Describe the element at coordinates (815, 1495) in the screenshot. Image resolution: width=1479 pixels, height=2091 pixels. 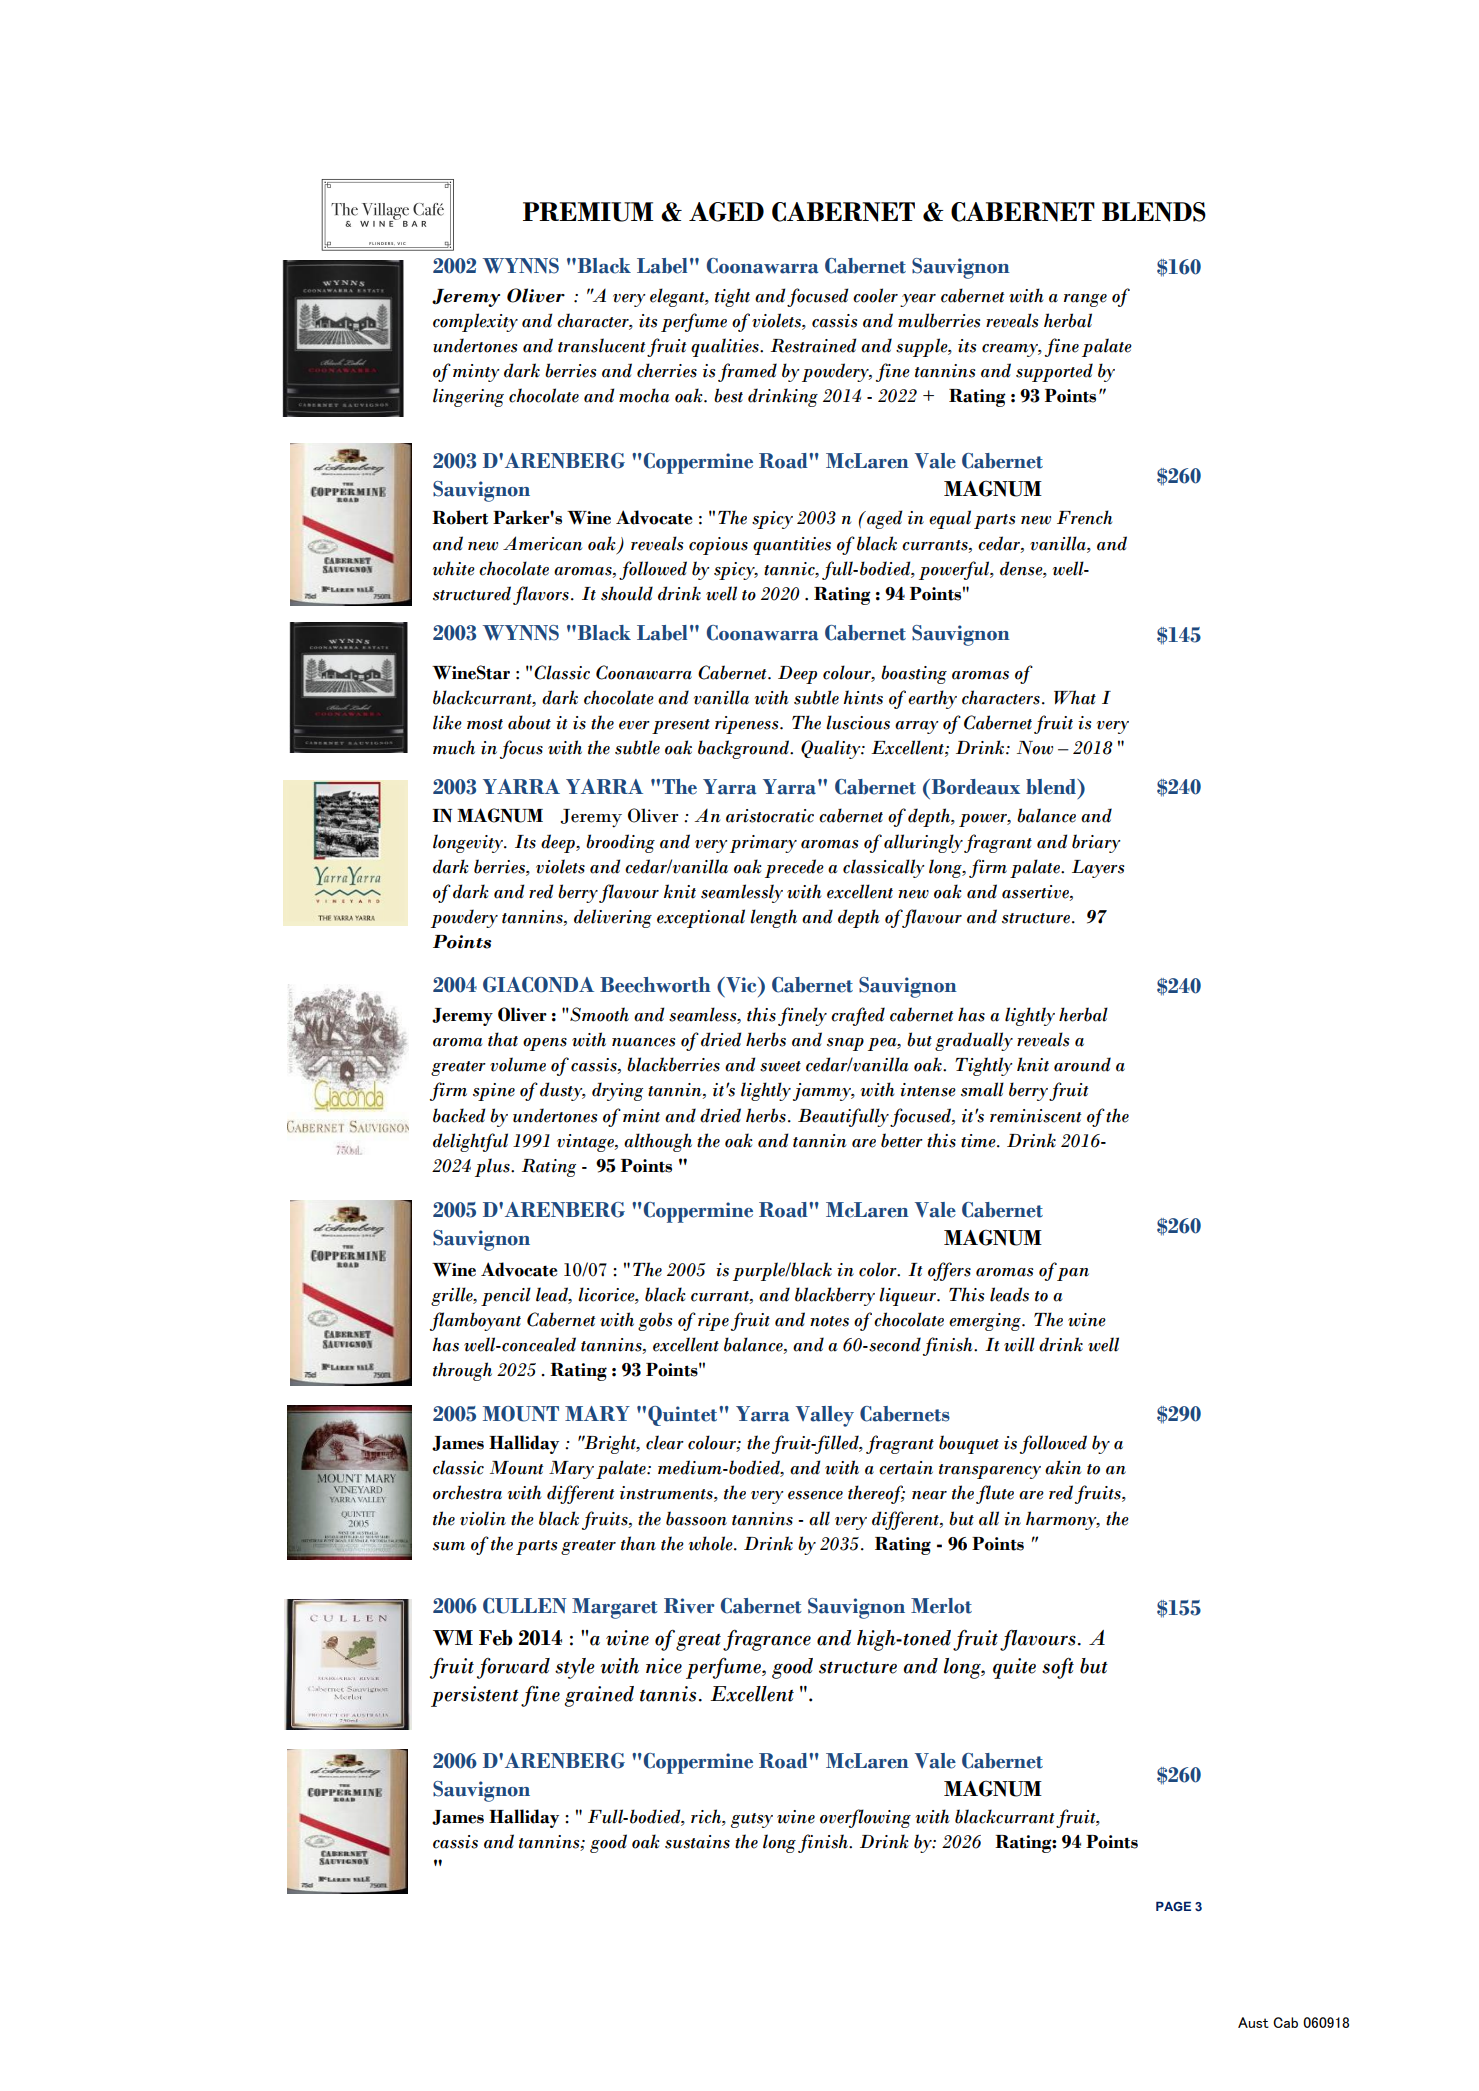
I see `essence` at that location.
